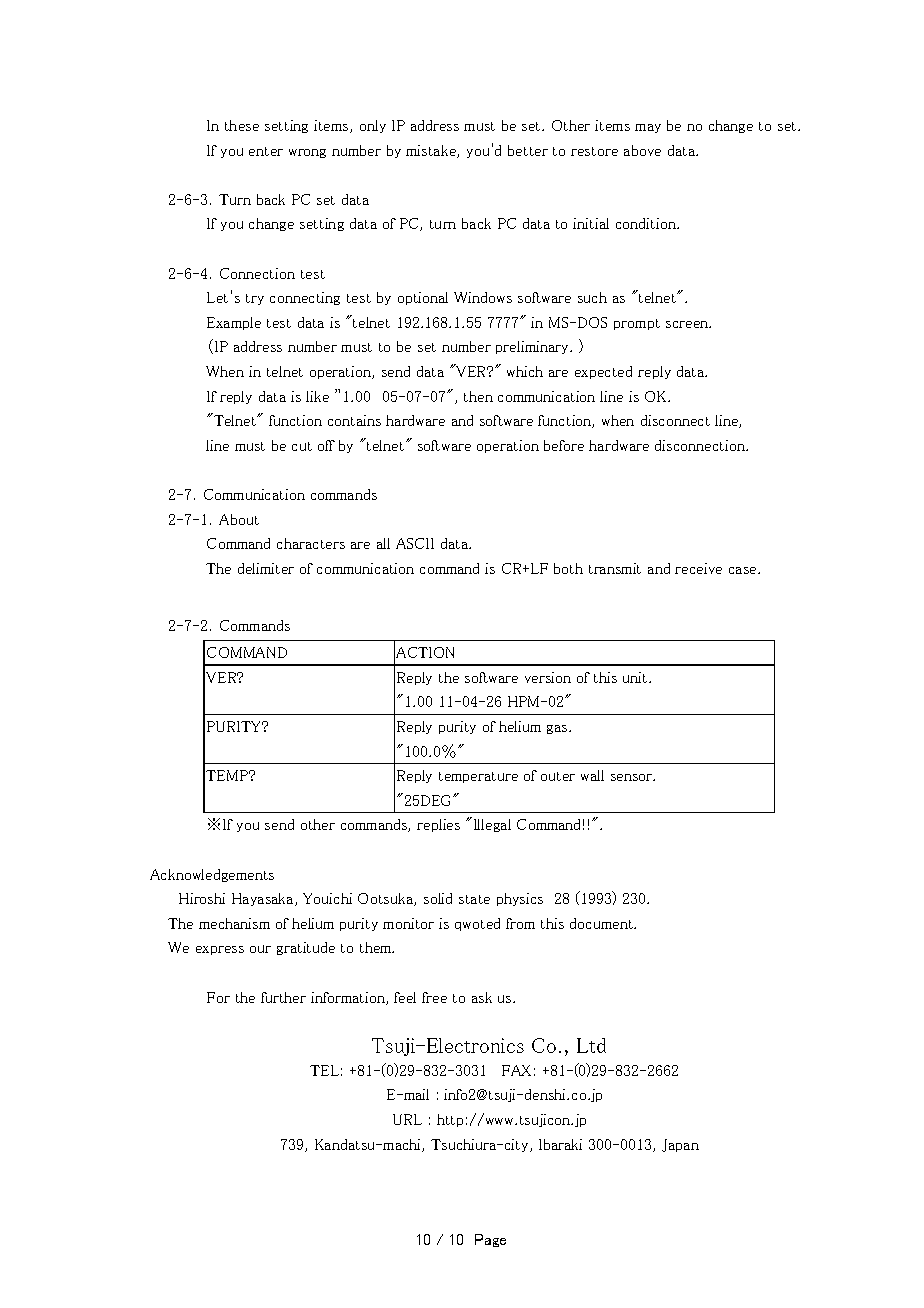 Image resolution: width=924 pixels, height=1308 pixels. What do you see at coordinates (415, 543) in the image?
I see `ASCII` at bounding box center [415, 543].
